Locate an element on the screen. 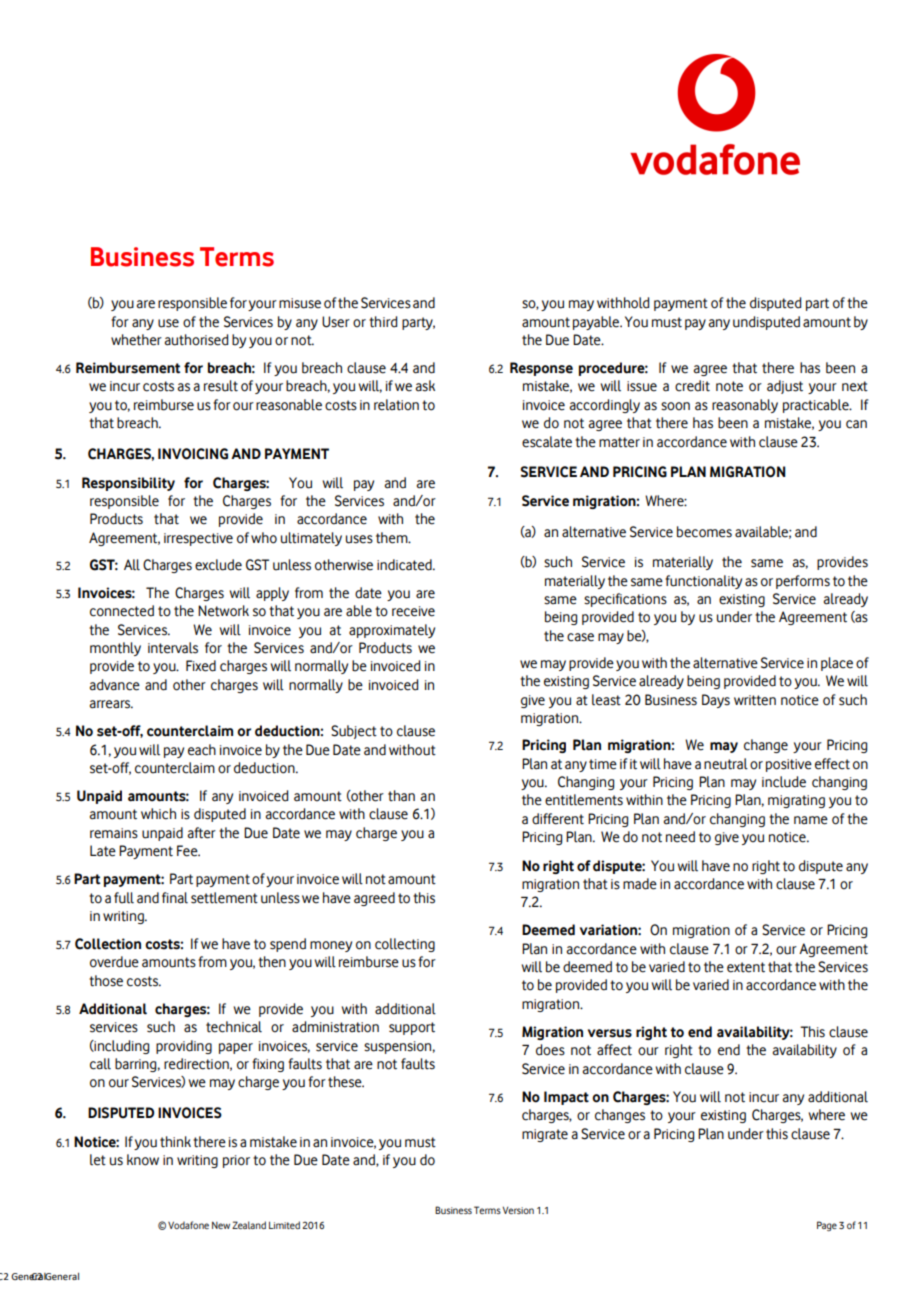  Version is located at coordinates (518, 1210).
